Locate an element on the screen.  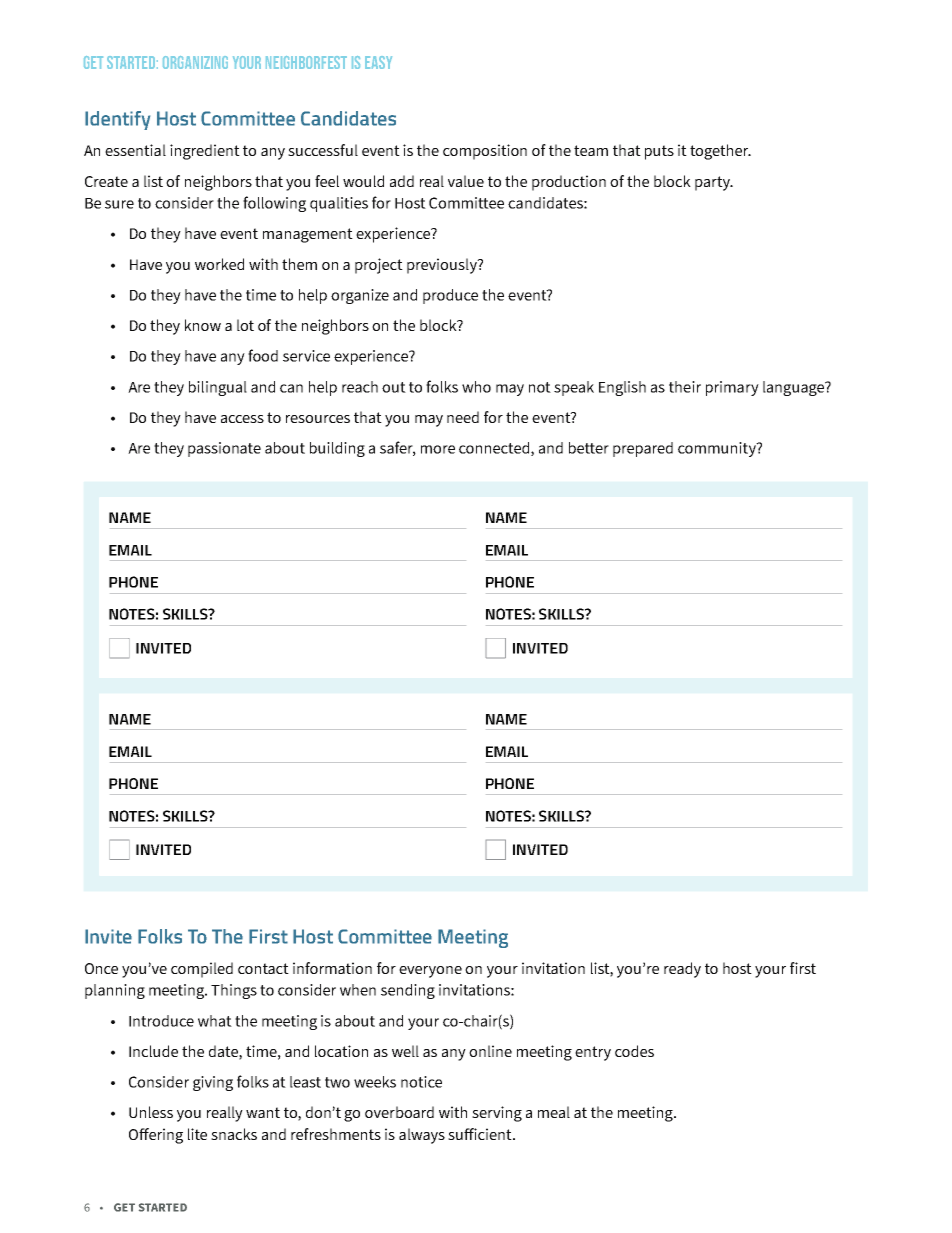
know is located at coordinates (203, 325).
